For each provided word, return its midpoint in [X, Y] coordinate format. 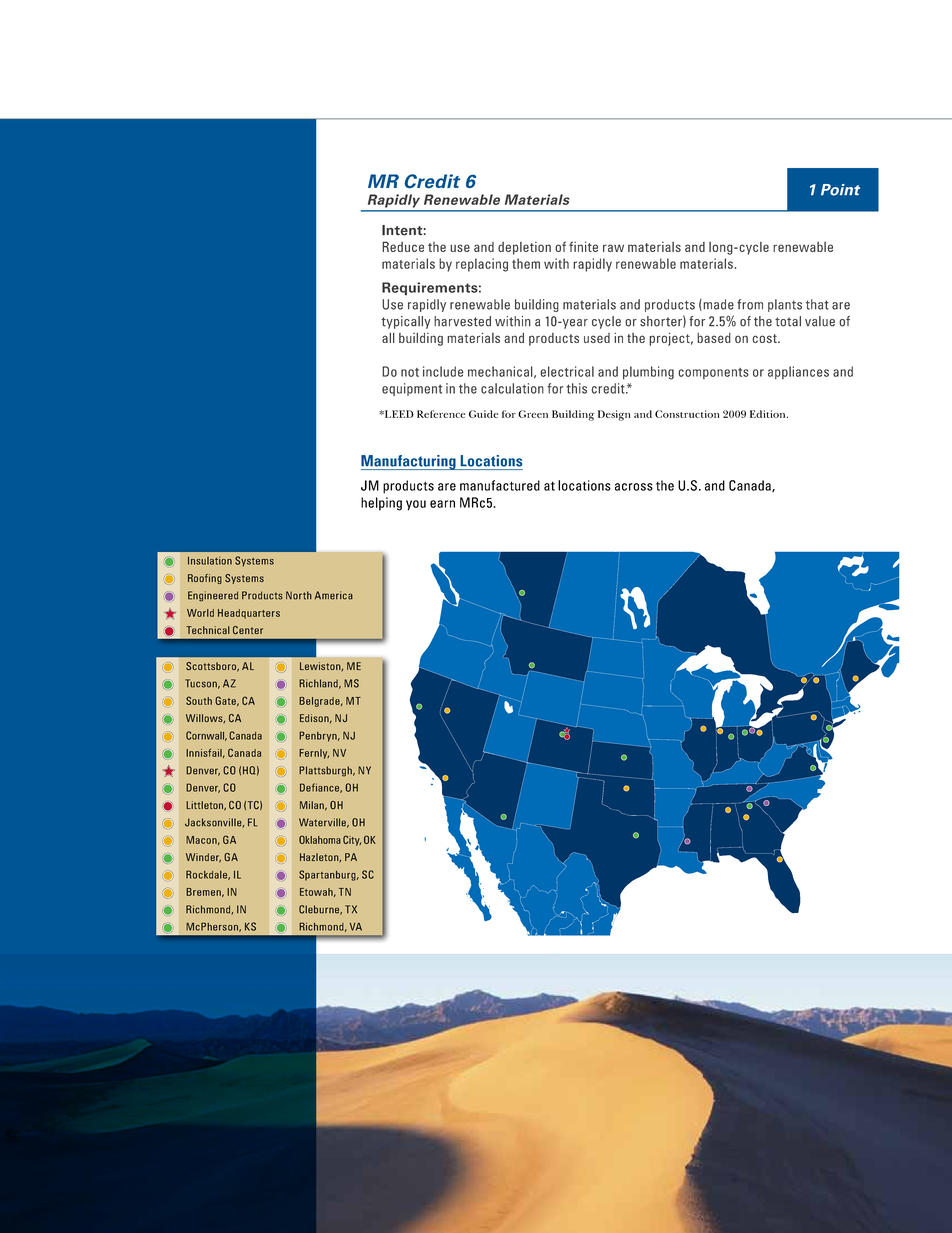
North [299, 595]
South [199, 700]
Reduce [403, 246]
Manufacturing [409, 462]
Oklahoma [320, 839]
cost [765, 338]
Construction [687, 414]
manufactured [500, 485]
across [634, 487]
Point [840, 190]
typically [406, 322]
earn [442, 504]
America [334, 595]
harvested [462, 321]
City [352, 840]
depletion [524, 248]
